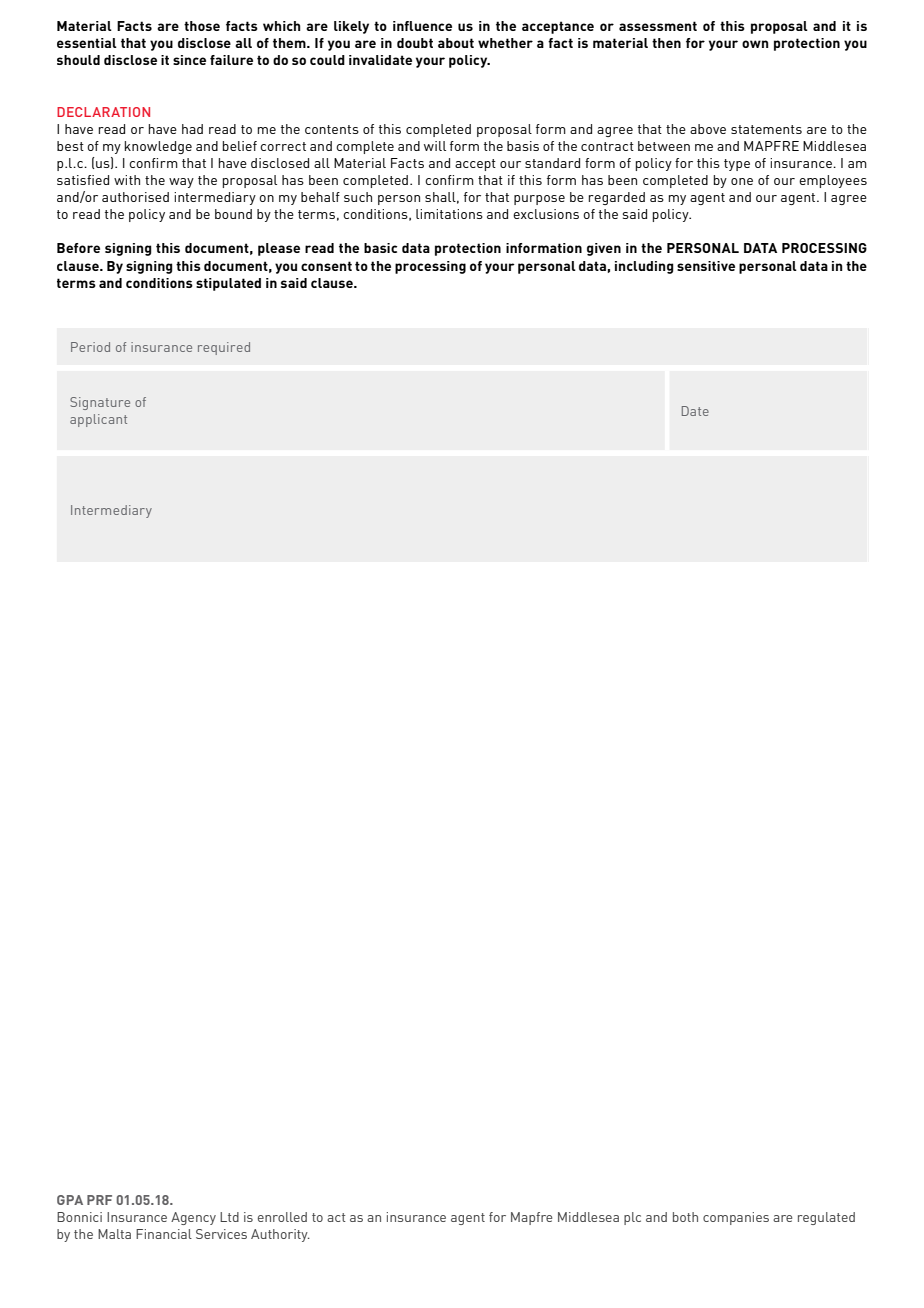 This screenshot has width=924, height=1308. Describe the element at coordinates (456, 43) in the screenshot. I see `about` at that location.
